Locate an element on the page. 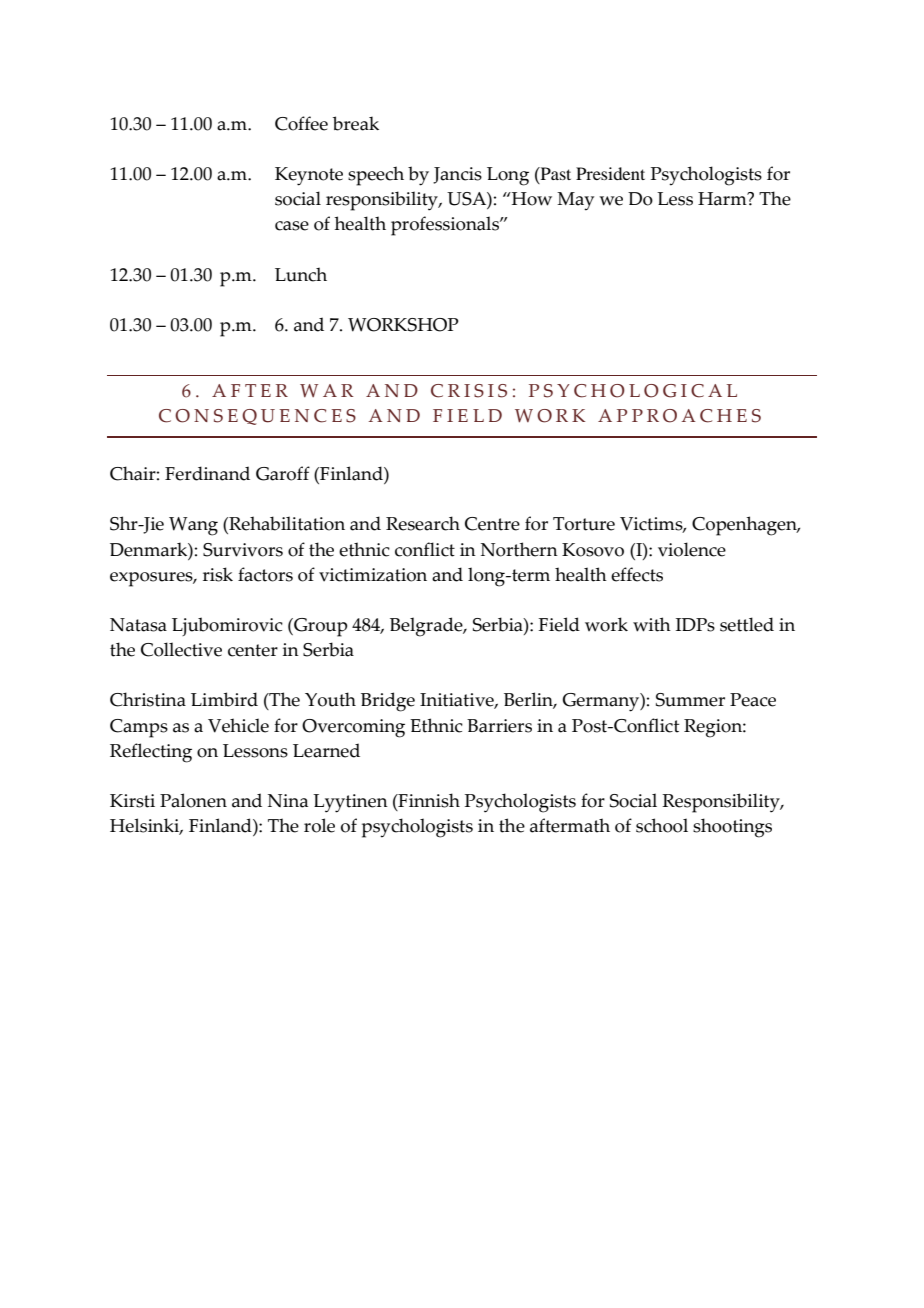  Torture is located at coordinates (584, 524).
